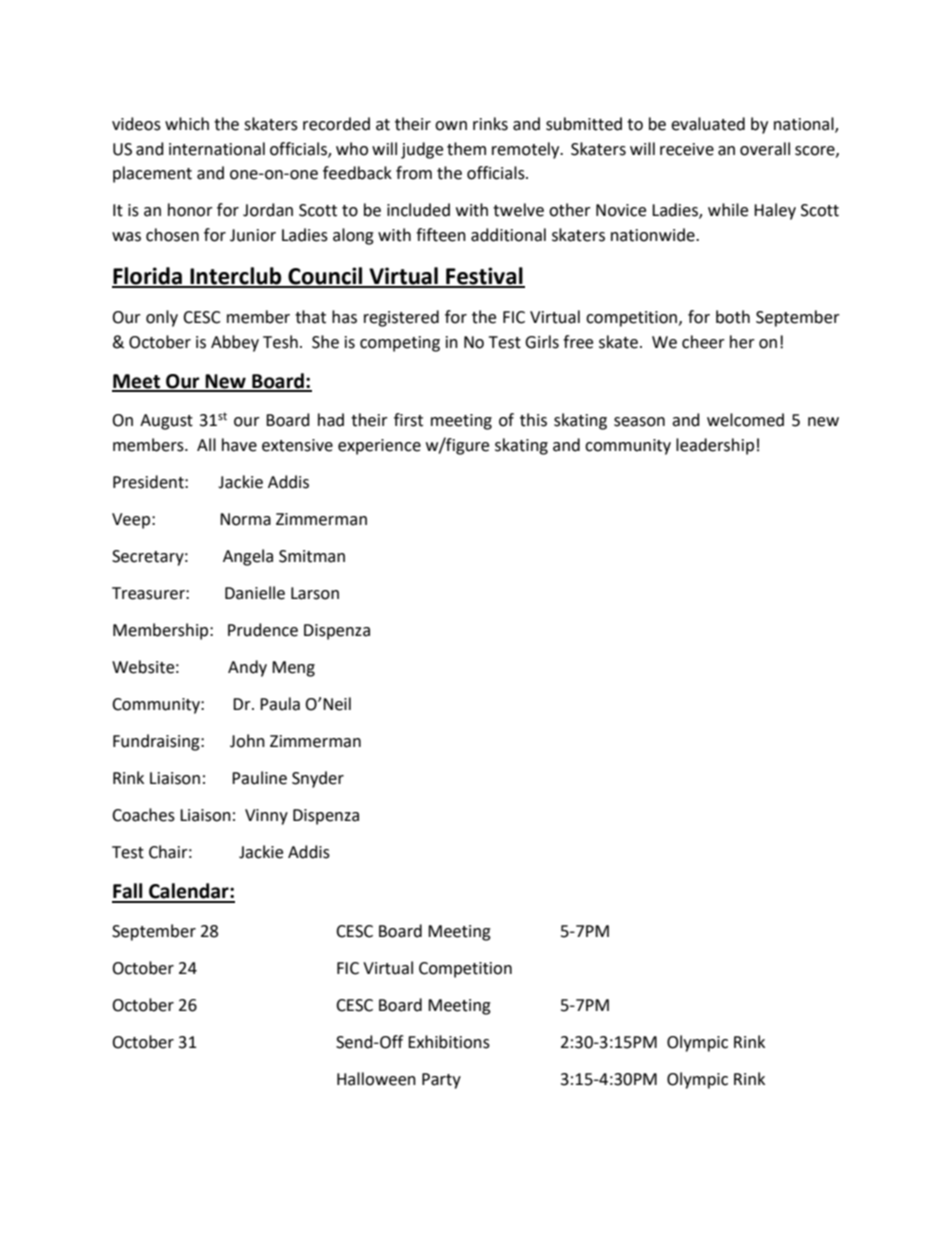  Describe the element at coordinates (376, 1079) in the image. I see `Halloween` at that location.
